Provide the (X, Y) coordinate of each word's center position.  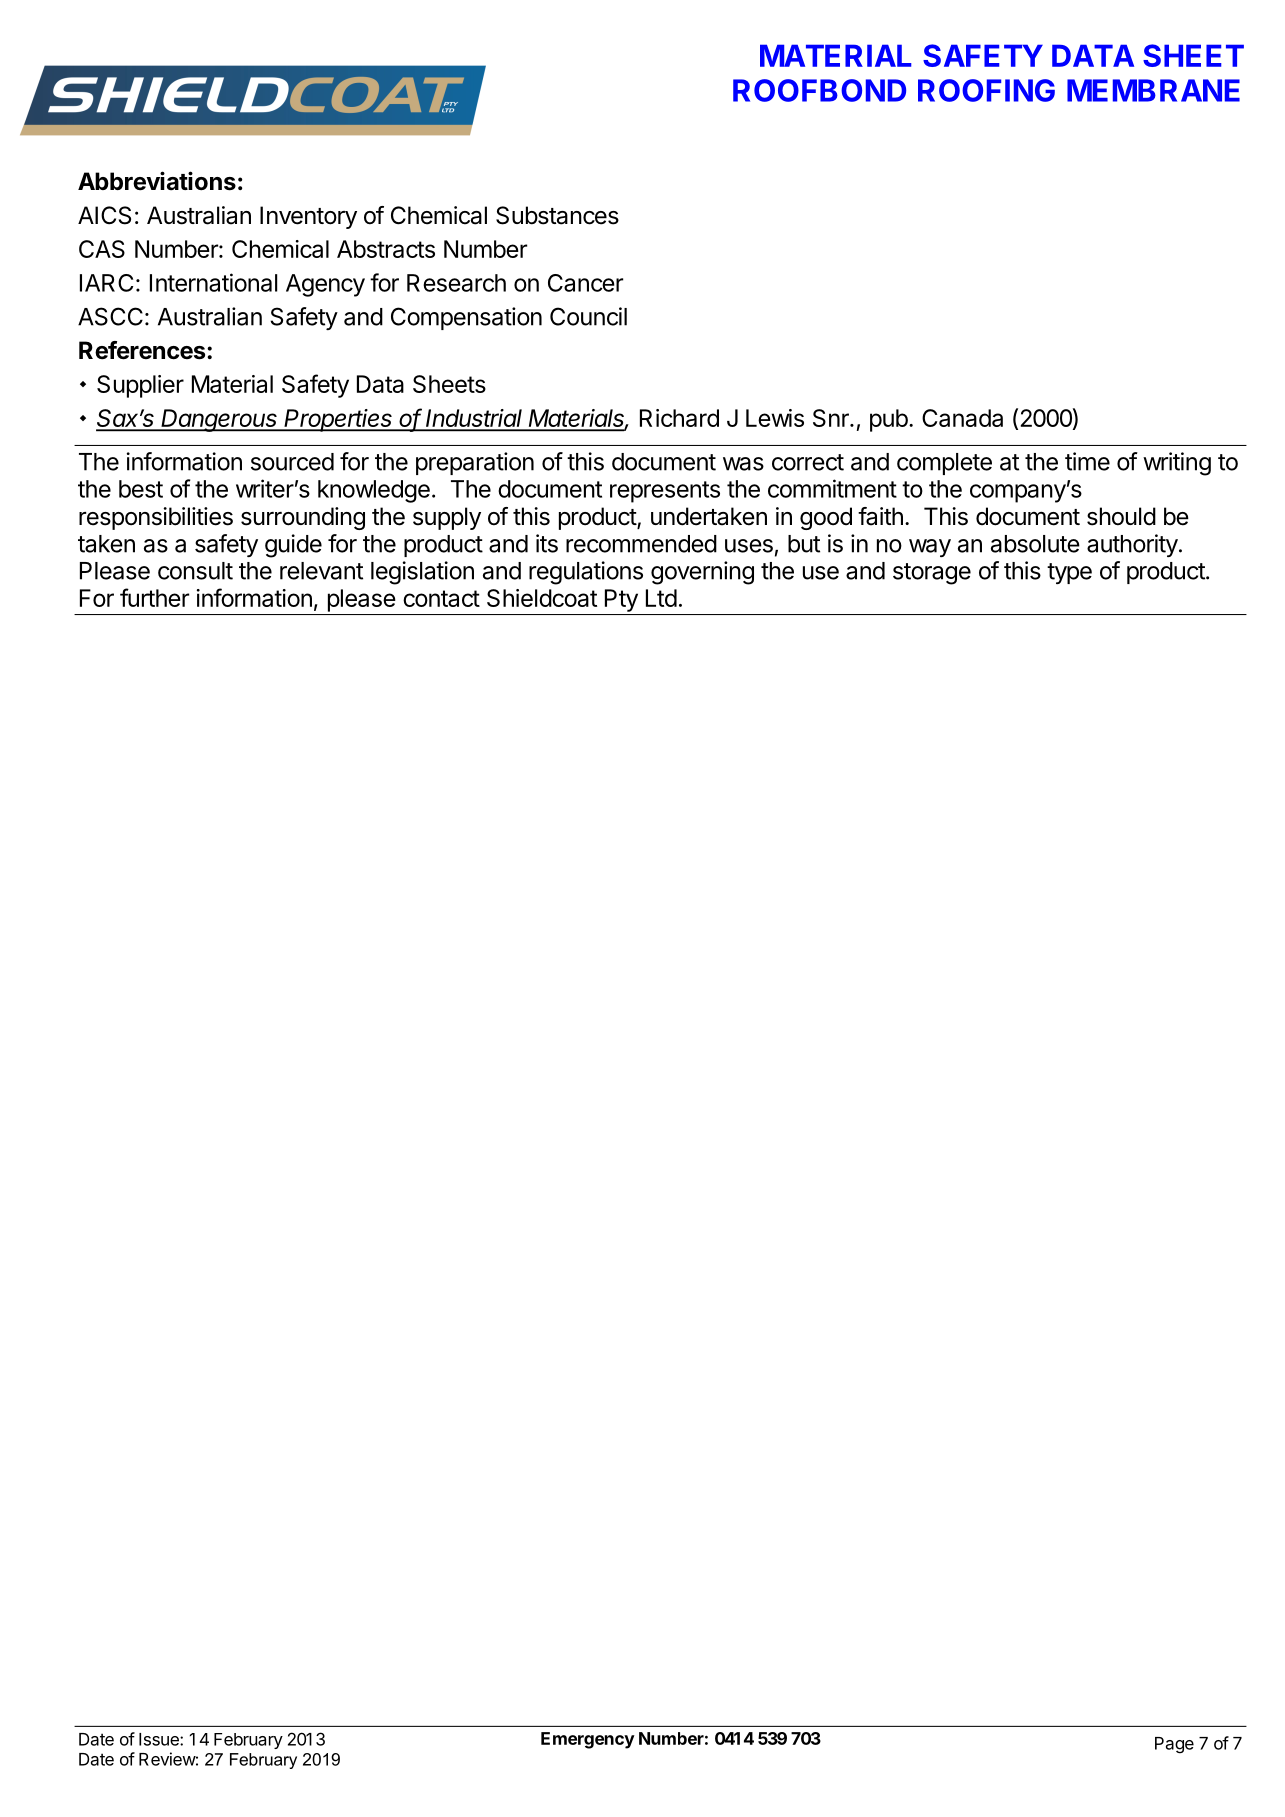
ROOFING (986, 90)
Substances (557, 215)
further (154, 597)
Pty (621, 600)
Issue (160, 1739)
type (1069, 573)
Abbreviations (157, 181)
